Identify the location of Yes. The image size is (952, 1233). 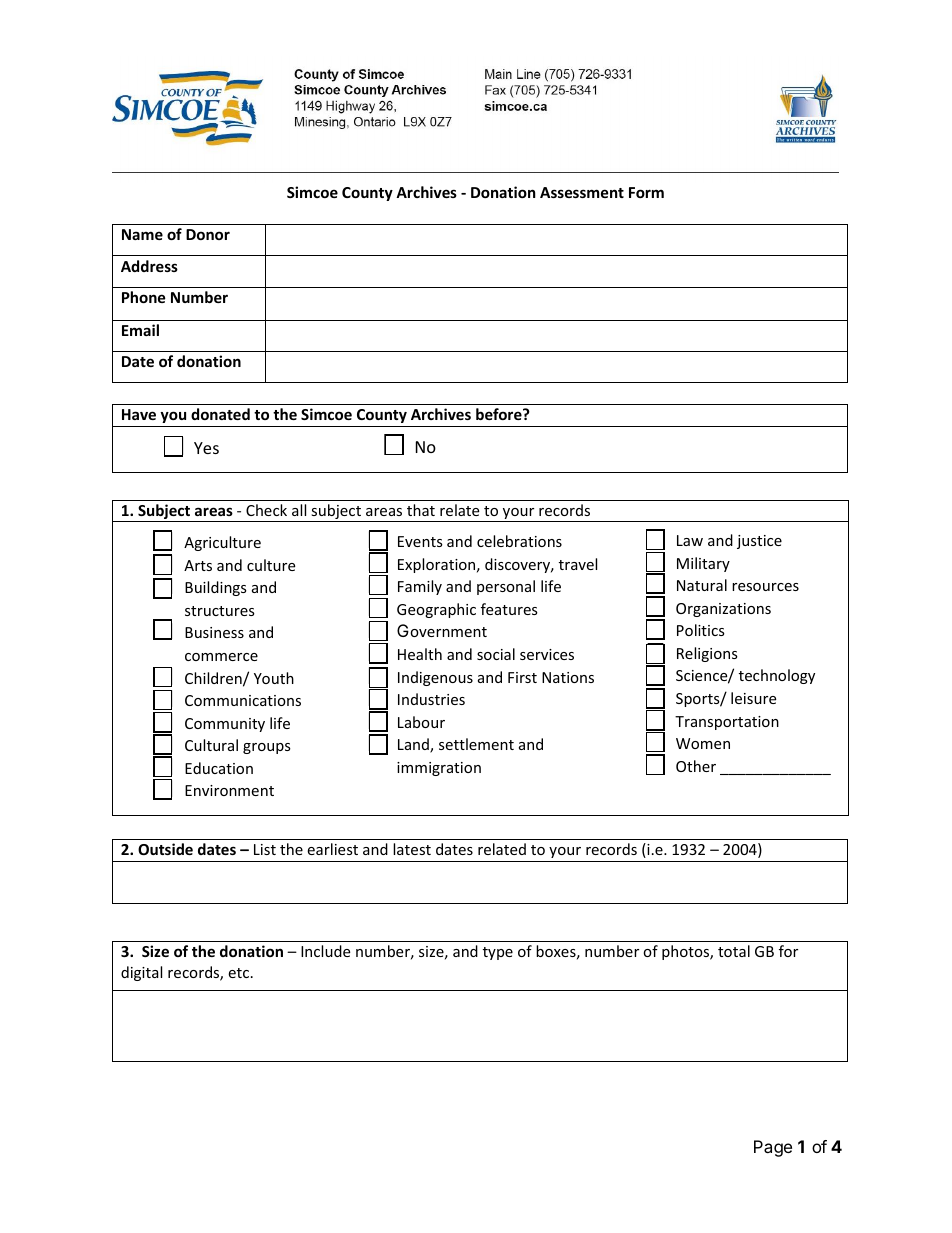
(206, 448).
